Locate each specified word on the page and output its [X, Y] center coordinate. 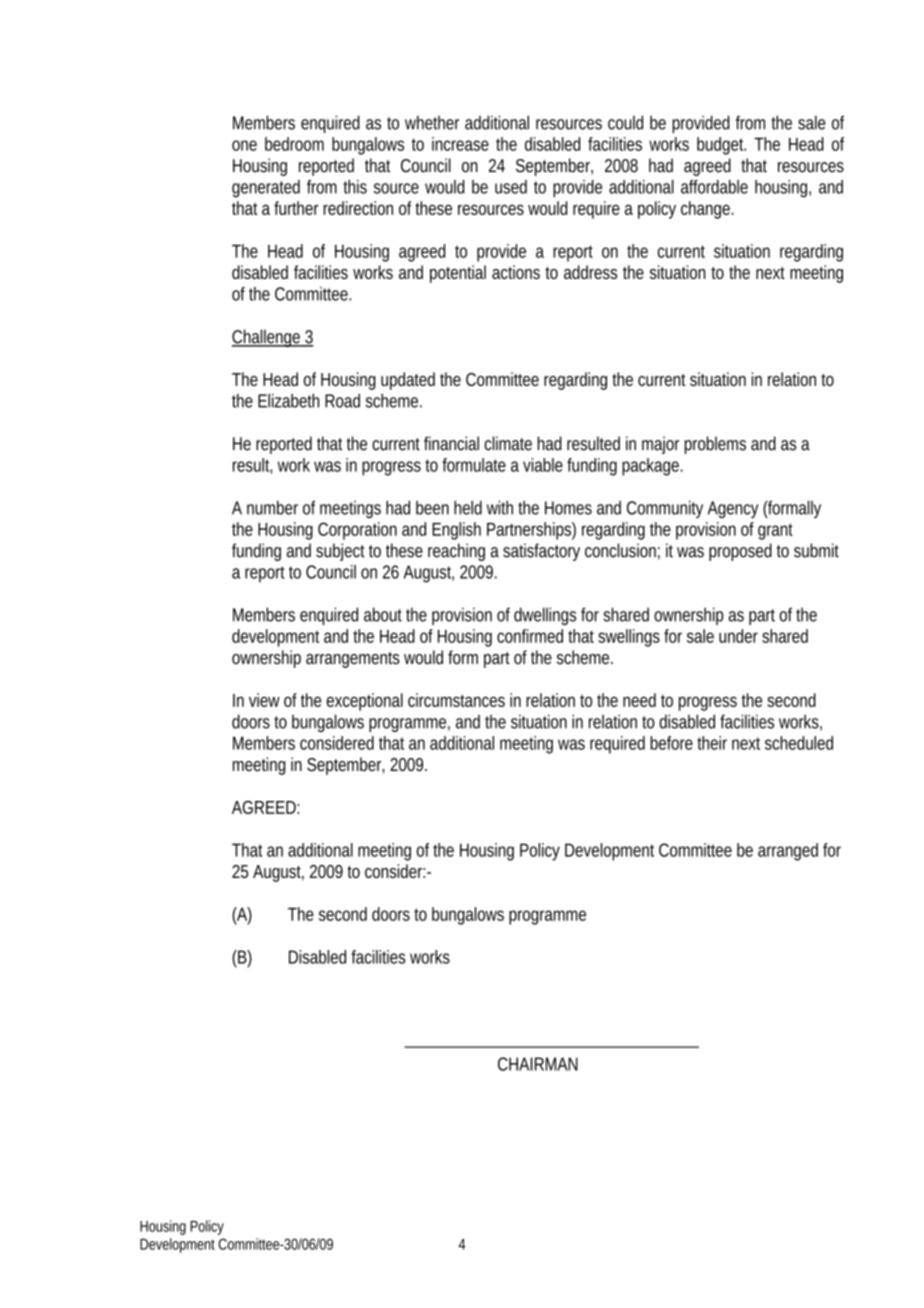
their [712, 743]
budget [721, 146]
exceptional [364, 702]
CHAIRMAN [538, 1064]
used [511, 187]
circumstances [456, 700]
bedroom [294, 144]
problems [715, 445]
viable [543, 465]
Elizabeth [288, 400]
